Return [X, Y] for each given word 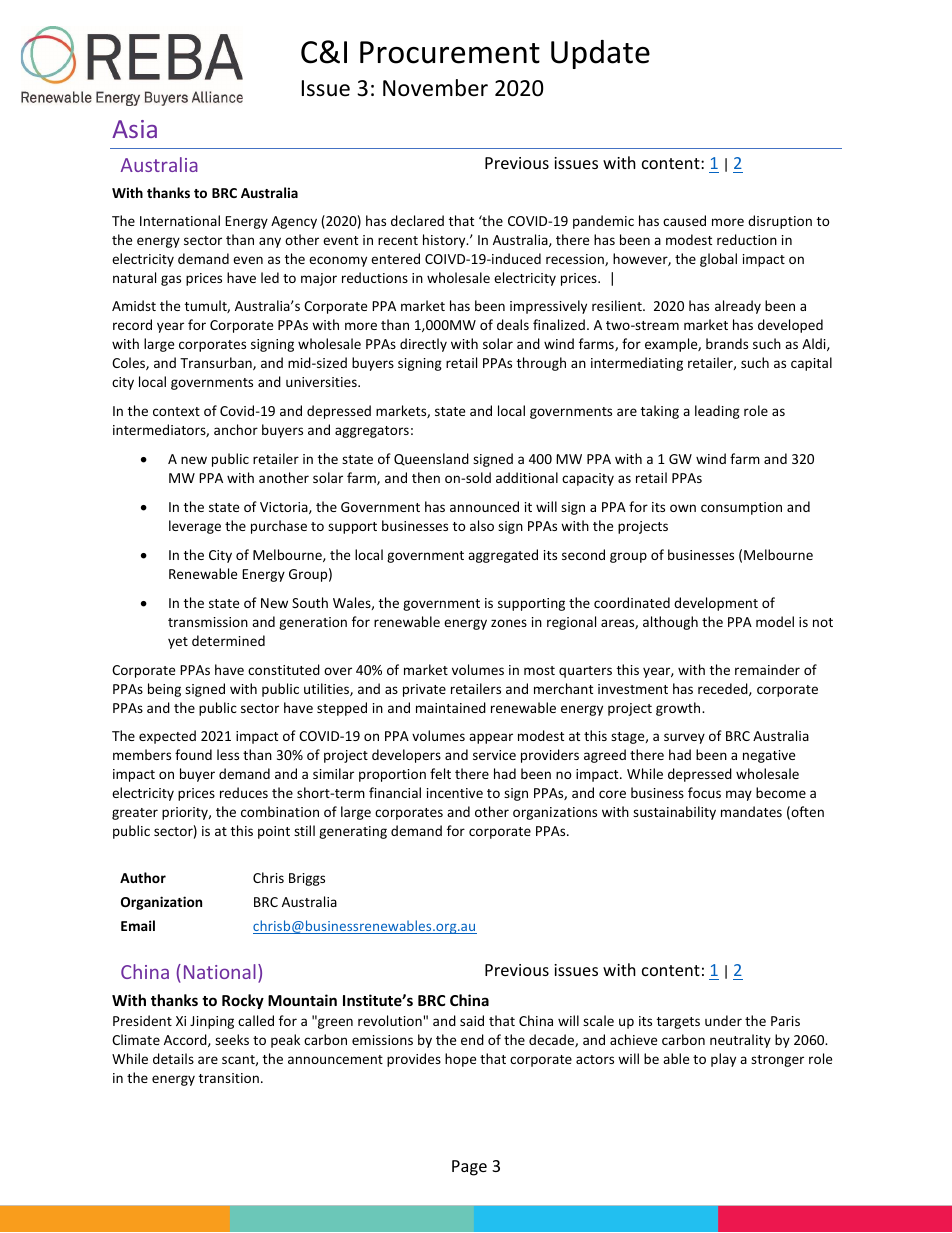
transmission [208, 622]
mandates [751, 811]
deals [513, 324]
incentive [455, 793]
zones [509, 623]
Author [143, 877]
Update [600, 54]
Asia [134, 129]
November [435, 88]
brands [727, 343]
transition [229, 1078]
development [716, 604]
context [176, 411]
